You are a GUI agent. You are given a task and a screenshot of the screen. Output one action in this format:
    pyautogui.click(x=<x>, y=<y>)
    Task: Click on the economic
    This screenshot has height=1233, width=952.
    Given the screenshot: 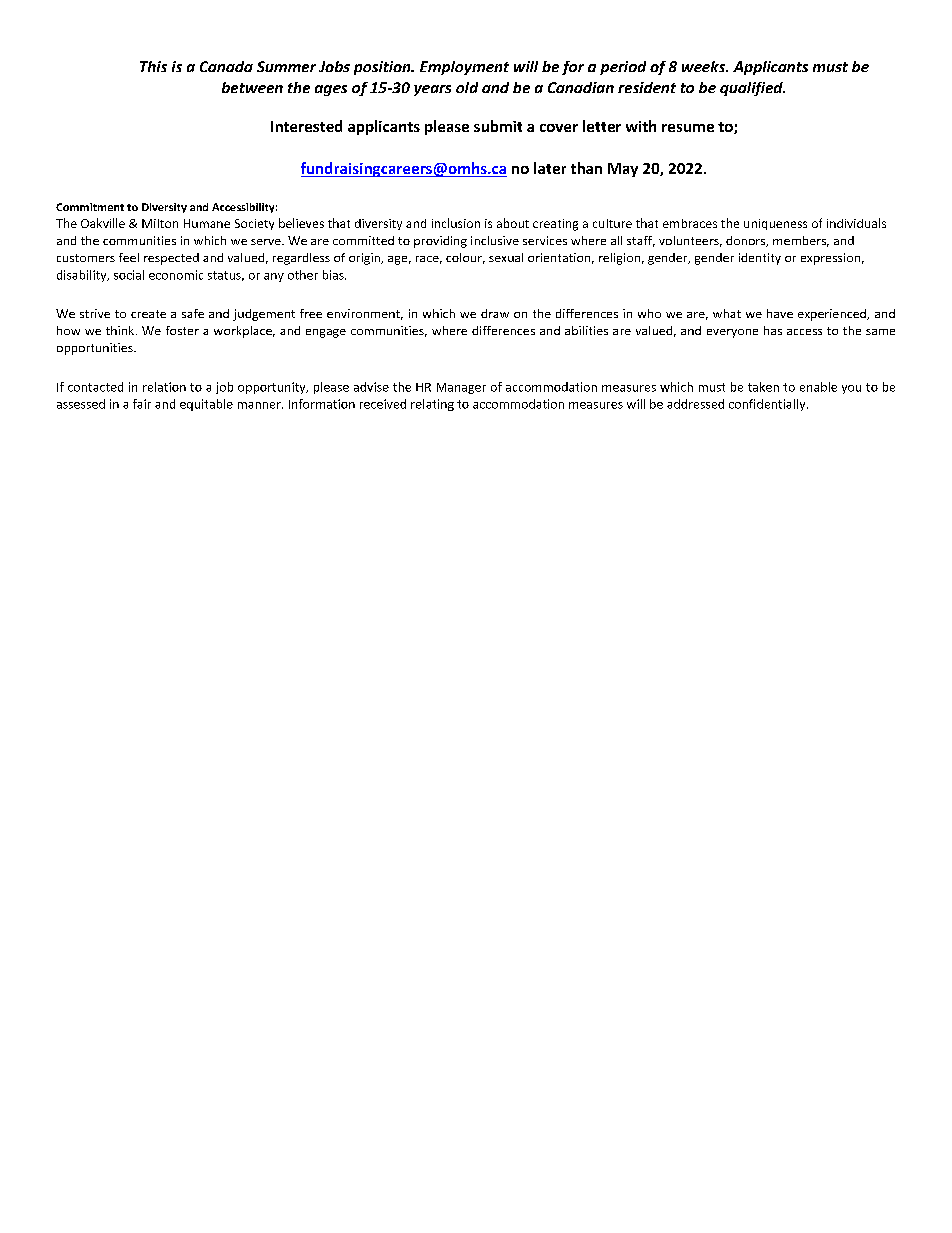 What is the action you would take?
    pyautogui.click(x=176, y=275)
